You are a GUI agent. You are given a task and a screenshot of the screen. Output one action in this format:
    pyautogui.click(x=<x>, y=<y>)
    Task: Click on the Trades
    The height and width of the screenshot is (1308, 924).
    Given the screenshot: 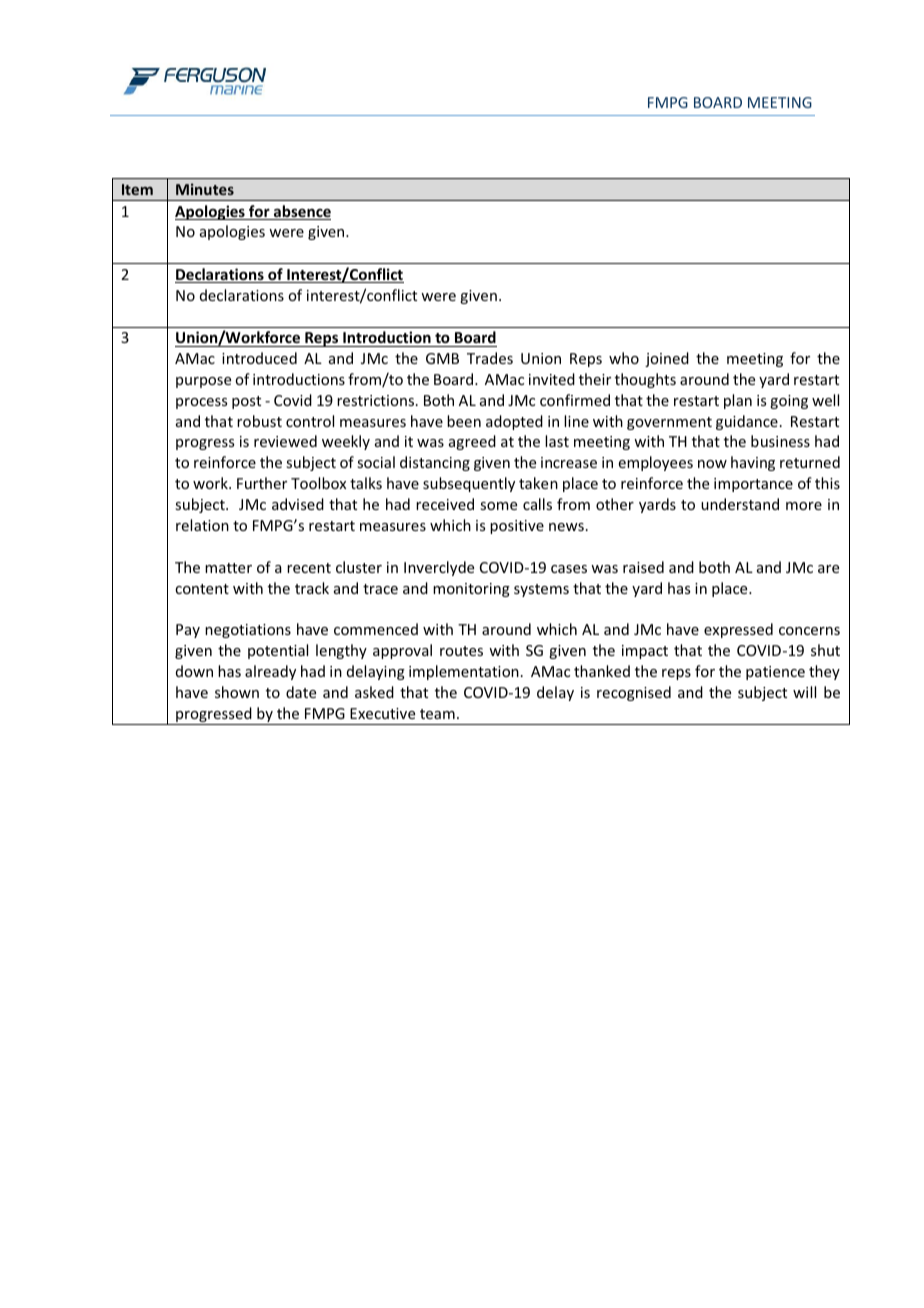 What is the action you would take?
    pyautogui.click(x=490, y=358)
